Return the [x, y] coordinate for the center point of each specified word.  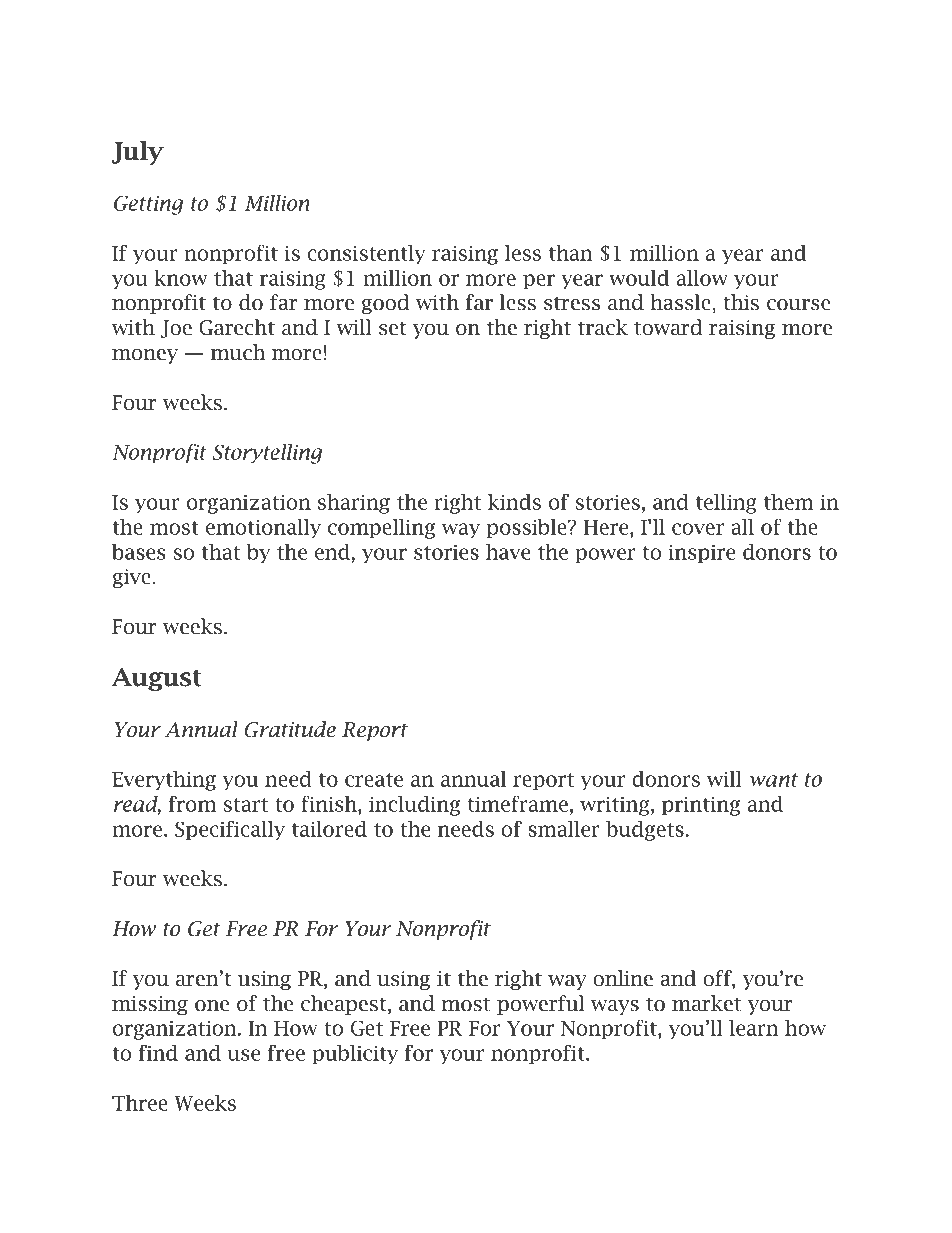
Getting [148, 205]
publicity [355, 1055]
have [508, 552]
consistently [366, 255]
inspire [701, 554]
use [243, 1055]
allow [702, 278]
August [157, 679]
